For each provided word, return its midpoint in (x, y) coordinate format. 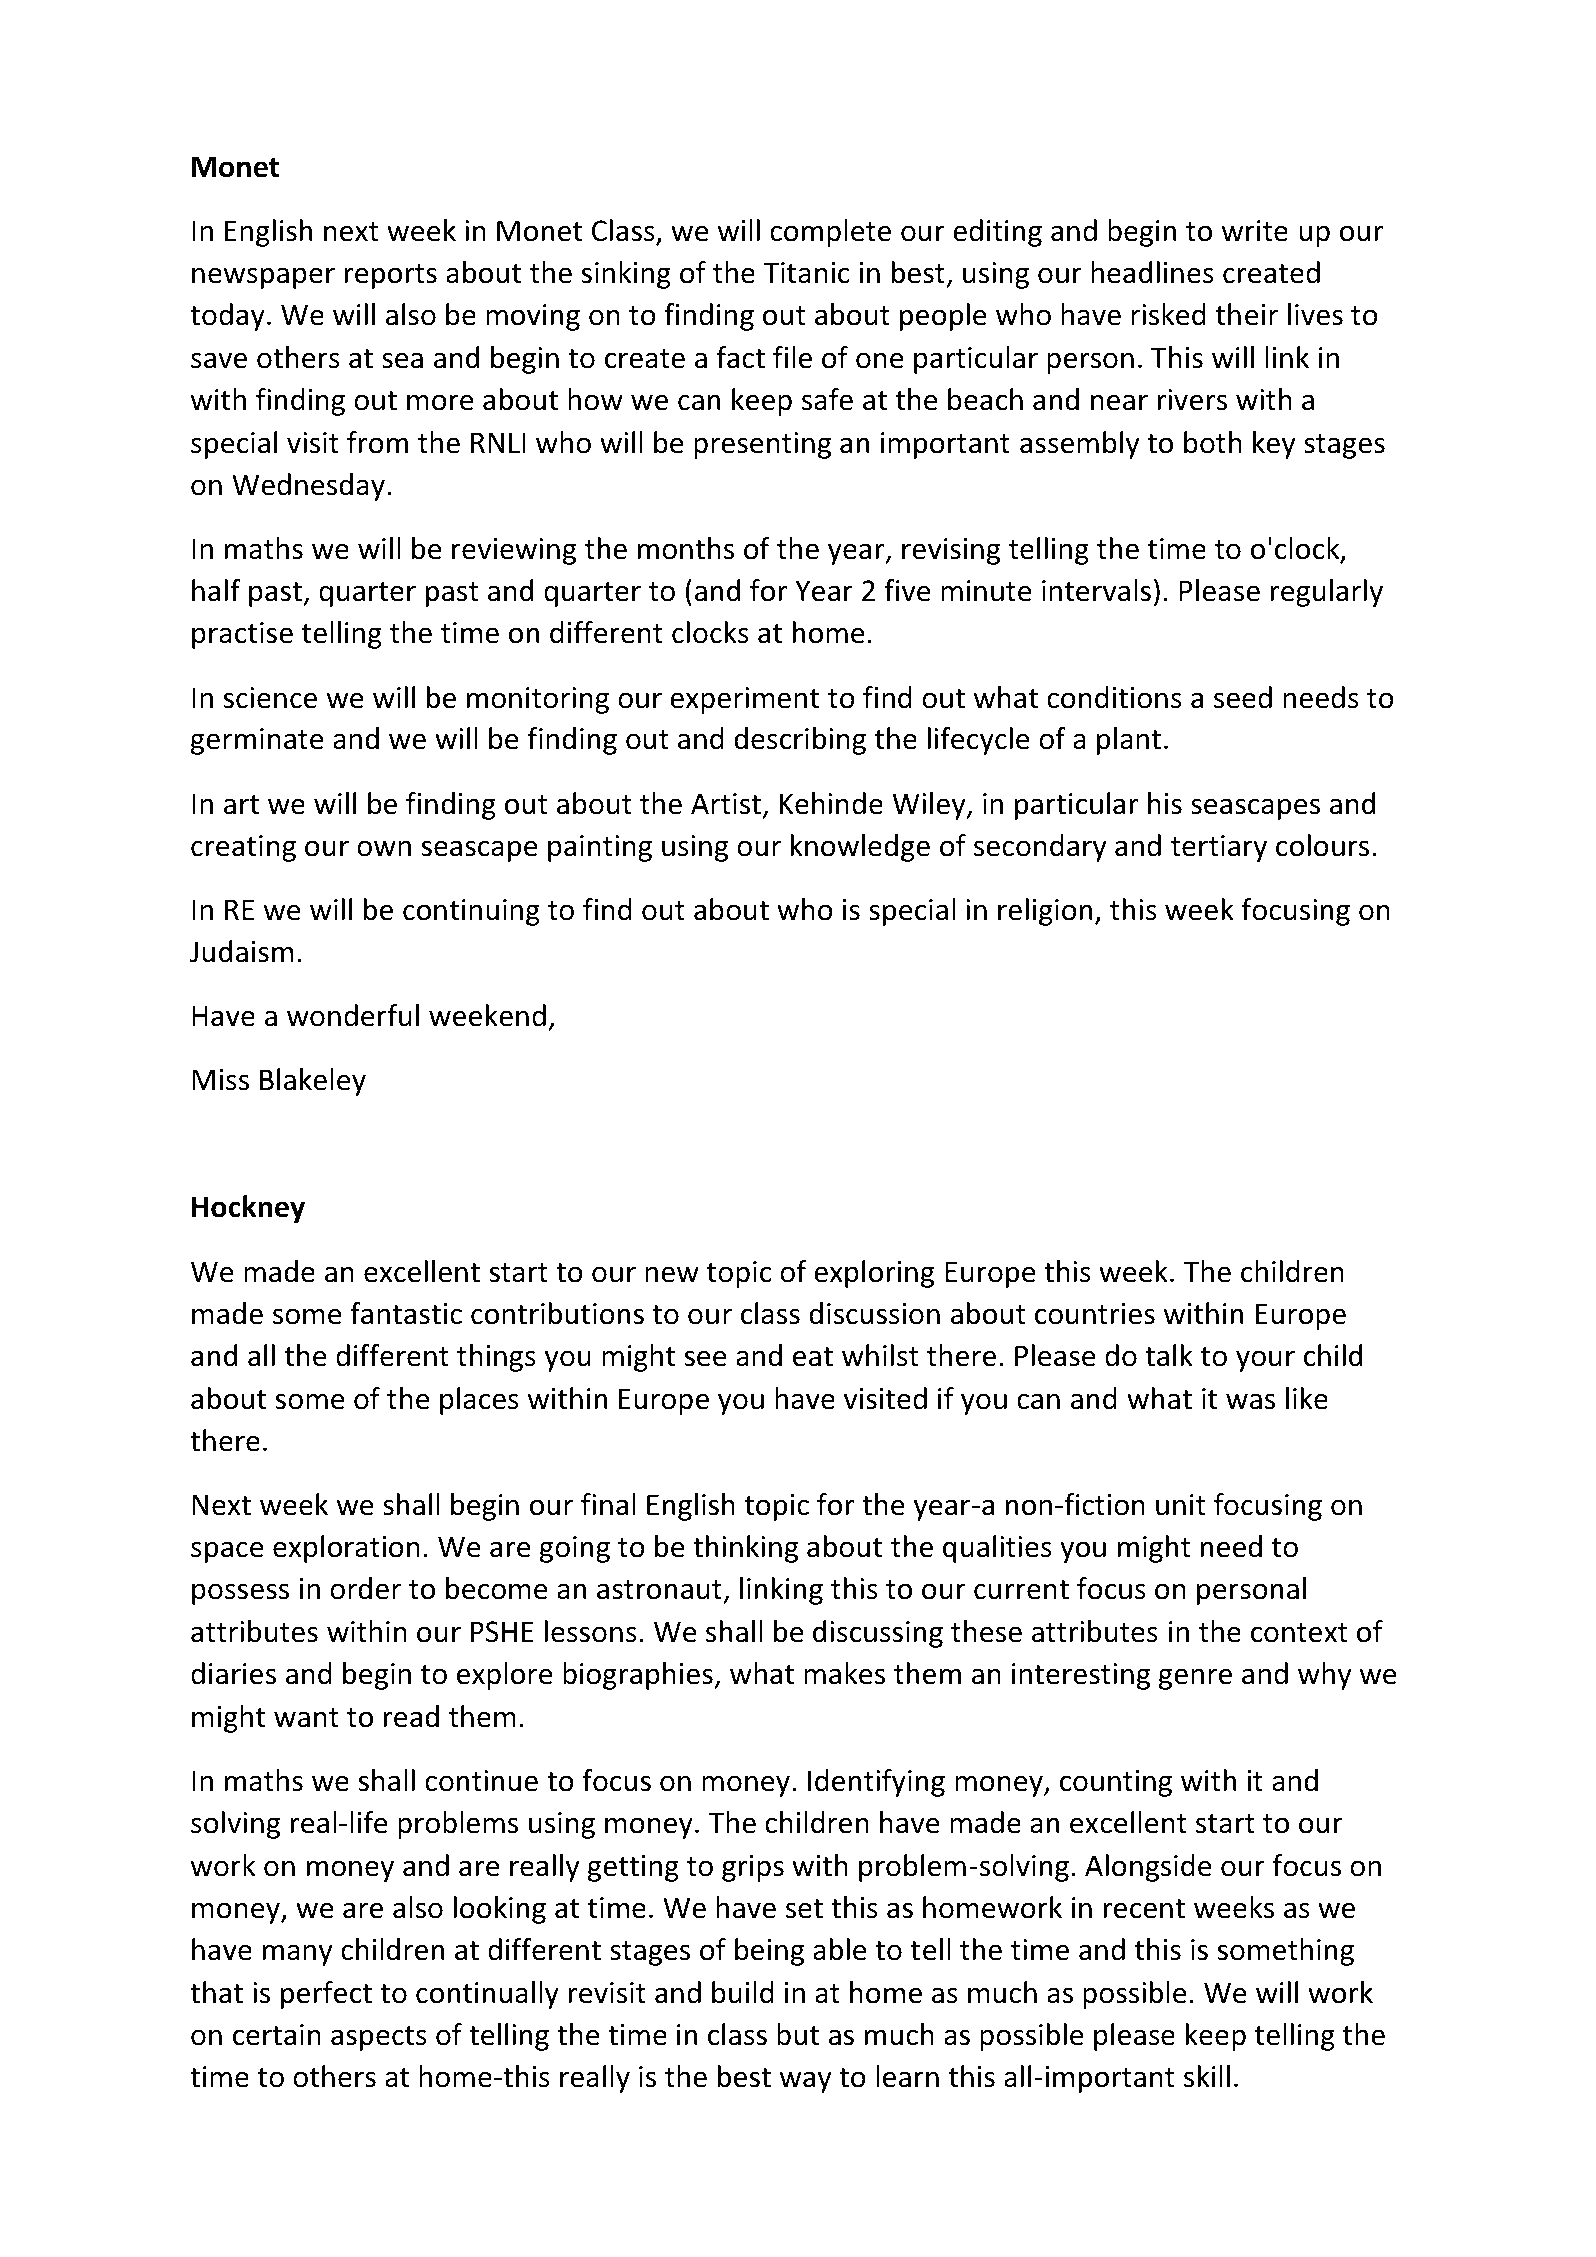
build (743, 1992)
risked (1168, 314)
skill (1207, 2076)
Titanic (806, 273)
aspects (379, 2038)
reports (391, 276)
